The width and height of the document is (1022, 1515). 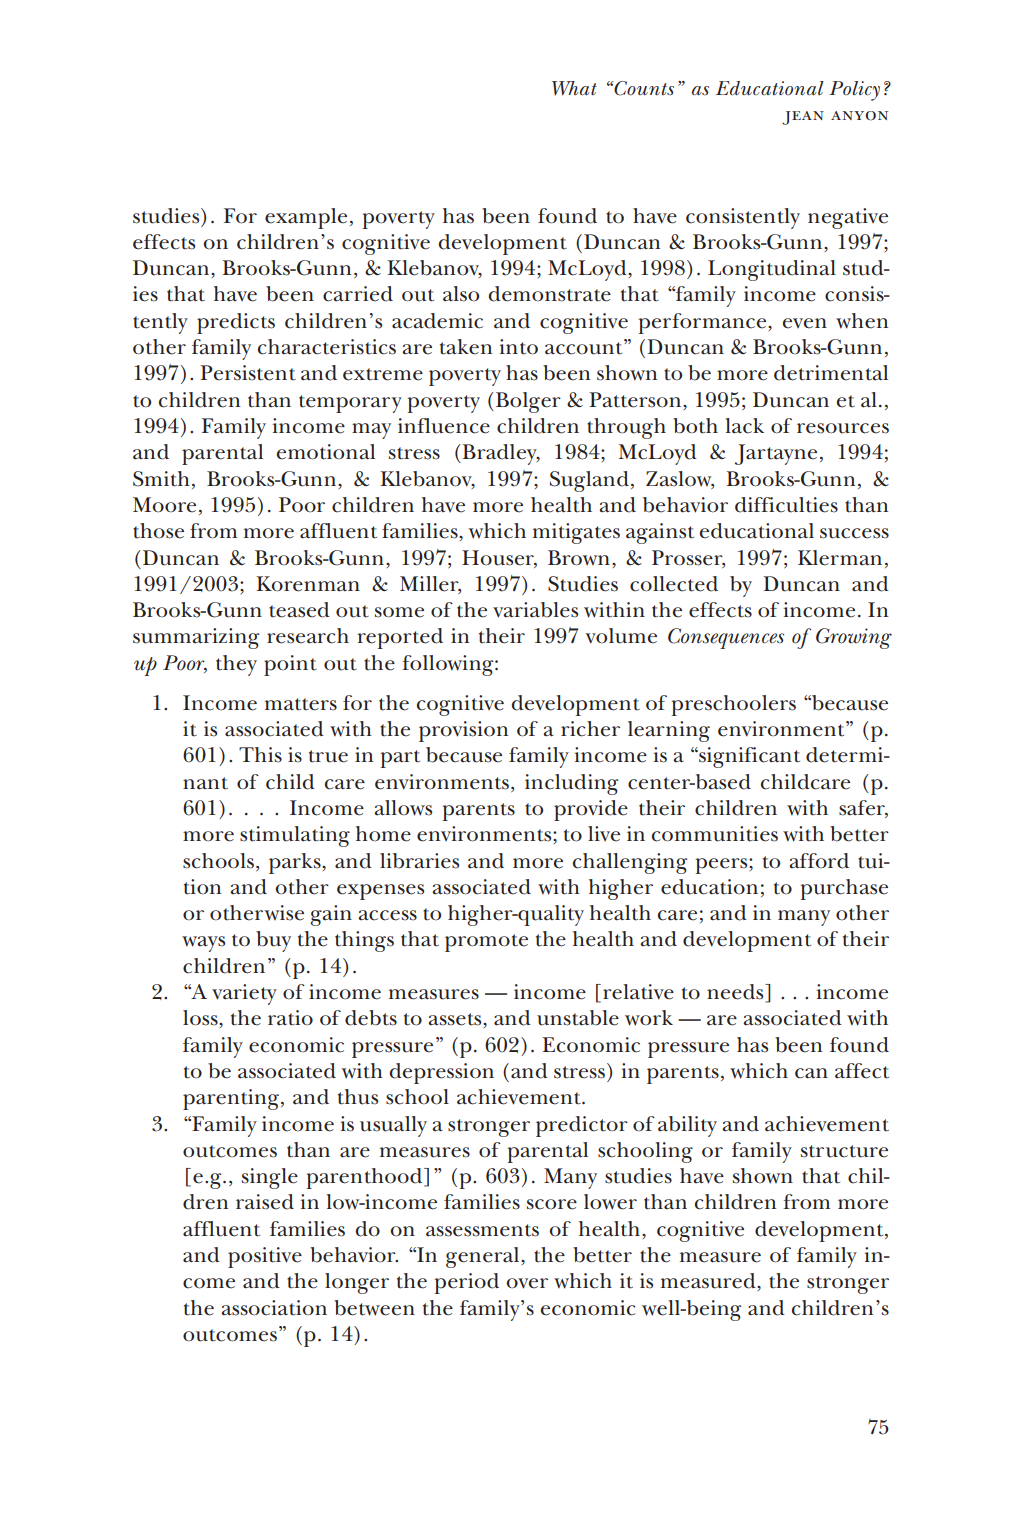 I want to click on structure, so click(x=844, y=1151).
